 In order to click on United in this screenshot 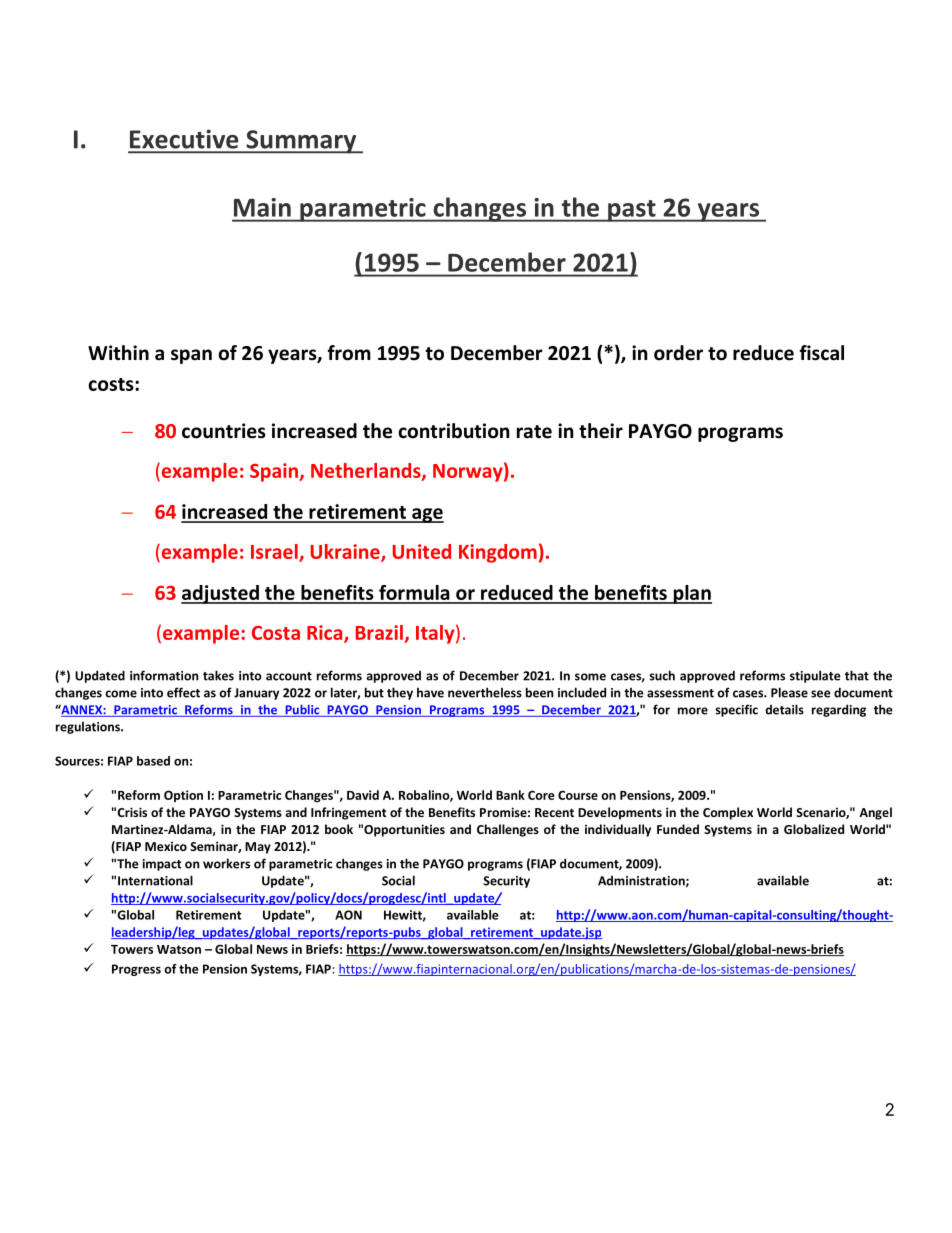, I will do `click(422, 551)`.
